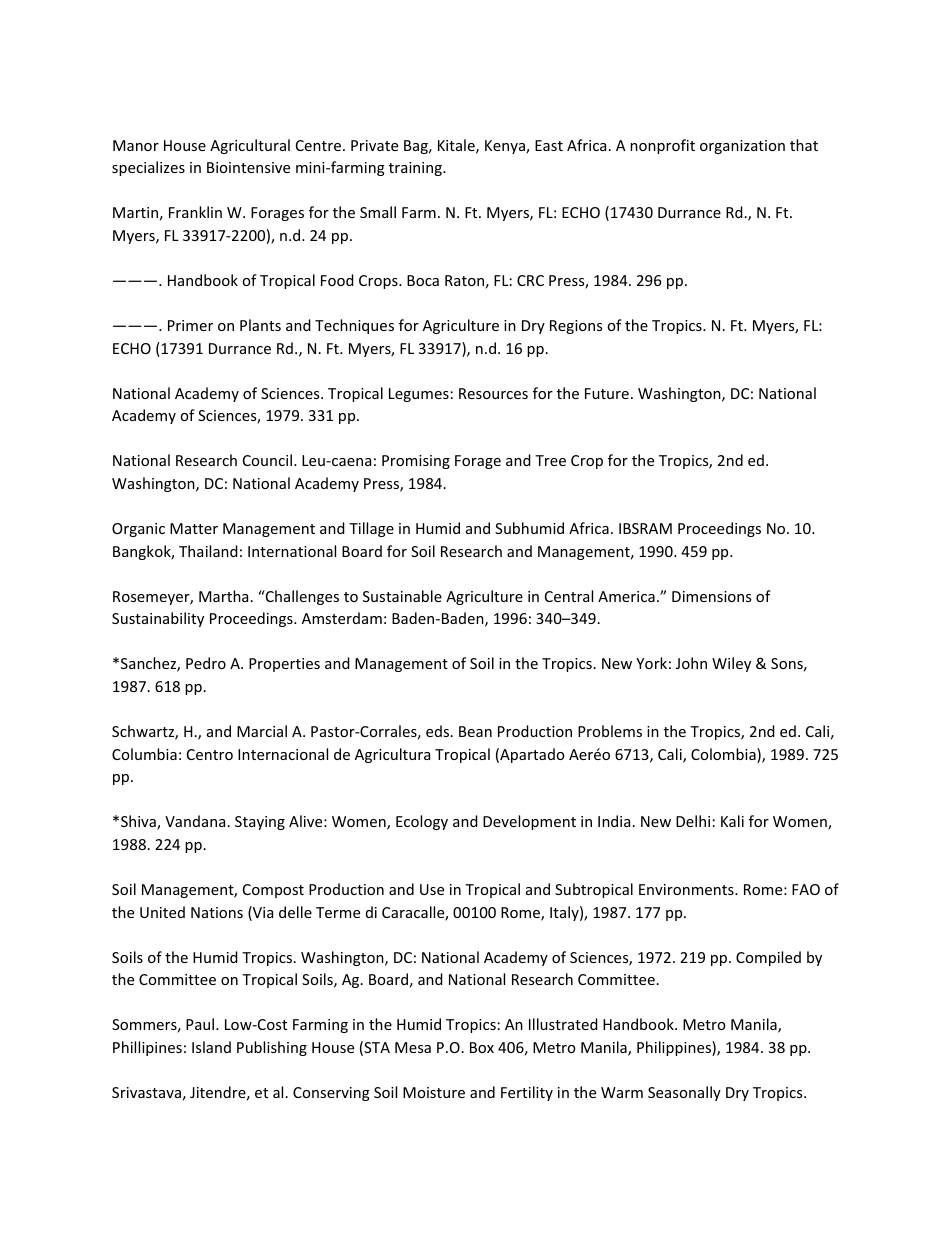 The height and width of the screenshot is (1233, 952). I want to click on Biointensive, so click(248, 167).
